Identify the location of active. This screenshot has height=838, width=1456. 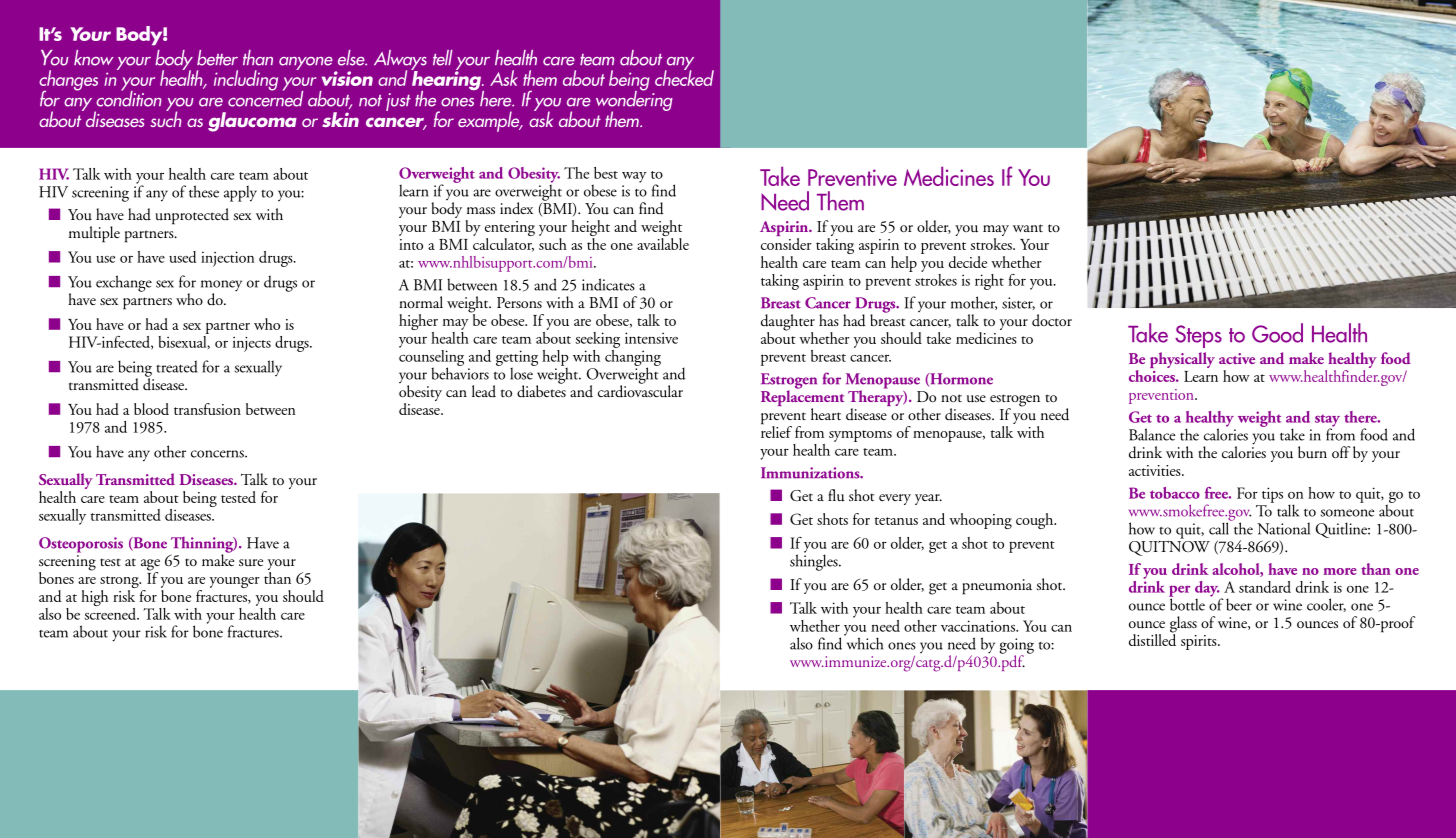
(1237, 358).
